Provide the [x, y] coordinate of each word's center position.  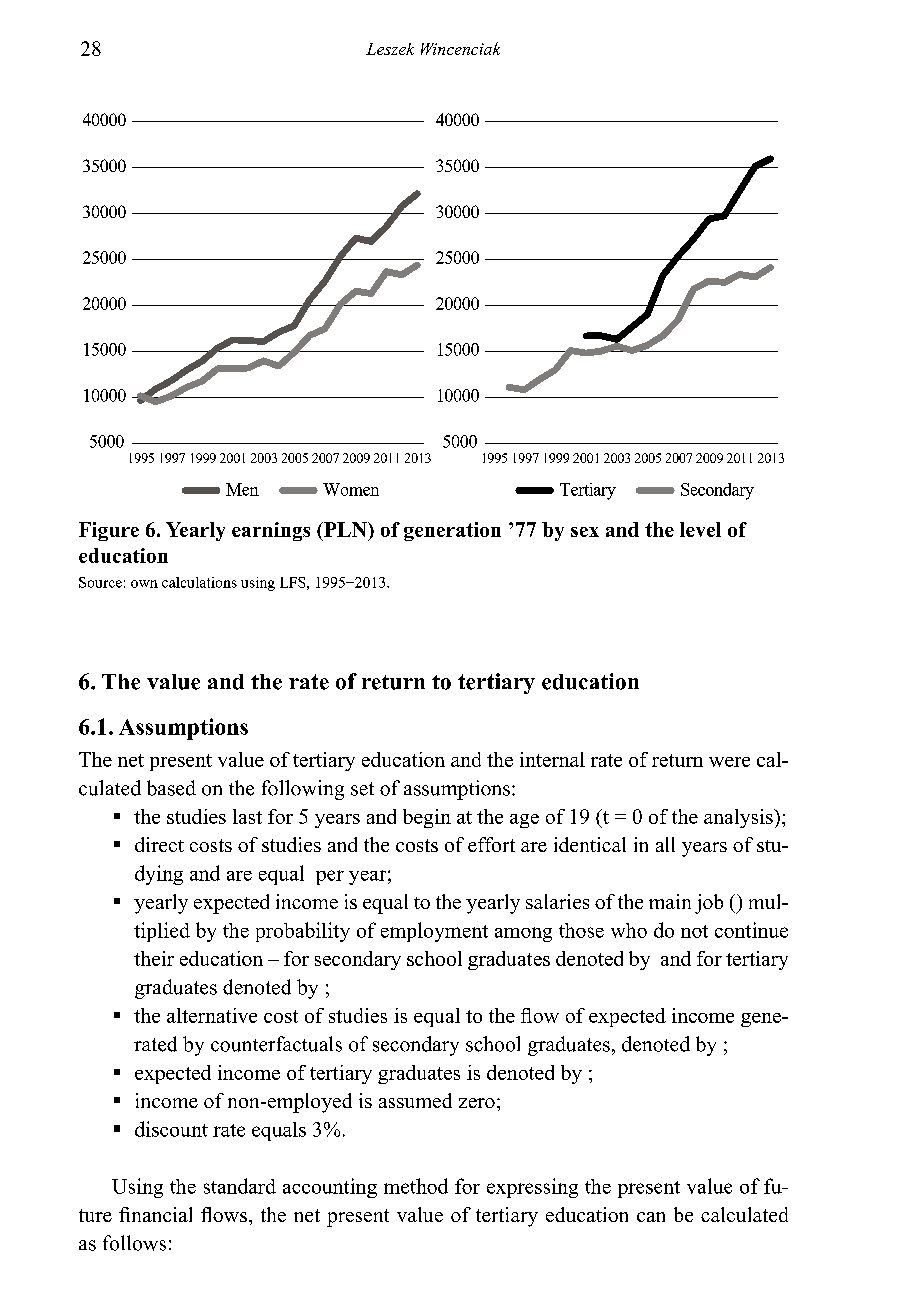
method [416, 1186]
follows [134, 1243]
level [700, 529]
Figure [109, 531]
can [651, 1217]
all [665, 844]
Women [351, 489]
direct [159, 844]
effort [491, 844]
